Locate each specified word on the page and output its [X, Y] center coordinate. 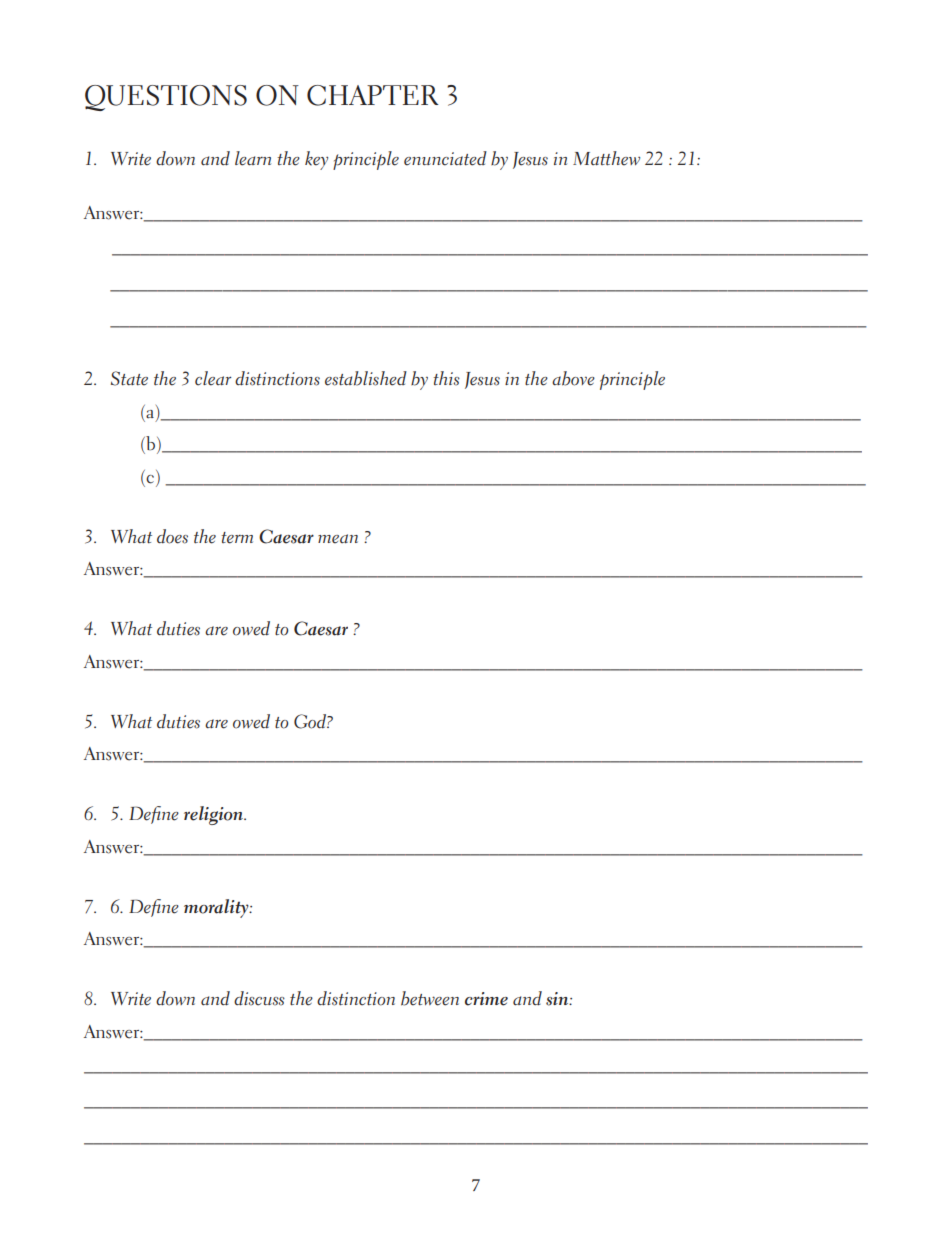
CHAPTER [373, 95]
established [366, 378]
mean [338, 539]
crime [486, 999]
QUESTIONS [166, 98]
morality [217, 908]
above [573, 378]
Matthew [606, 158]
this [446, 378]
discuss [259, 998]
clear [213, 378]
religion [215, 815]
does [172, 536]
